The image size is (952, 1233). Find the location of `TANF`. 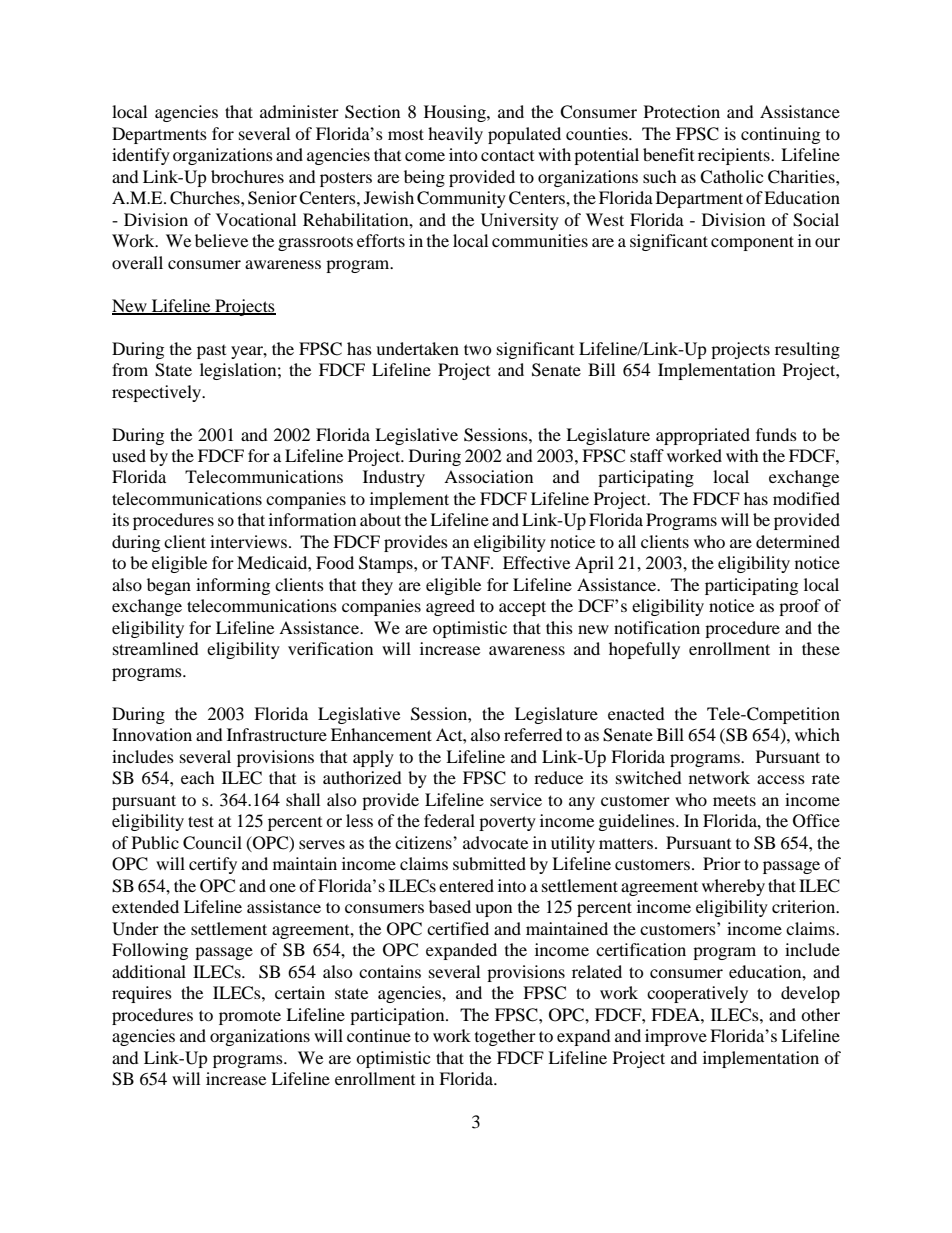

TANF is located at coordinates (466, 562).
